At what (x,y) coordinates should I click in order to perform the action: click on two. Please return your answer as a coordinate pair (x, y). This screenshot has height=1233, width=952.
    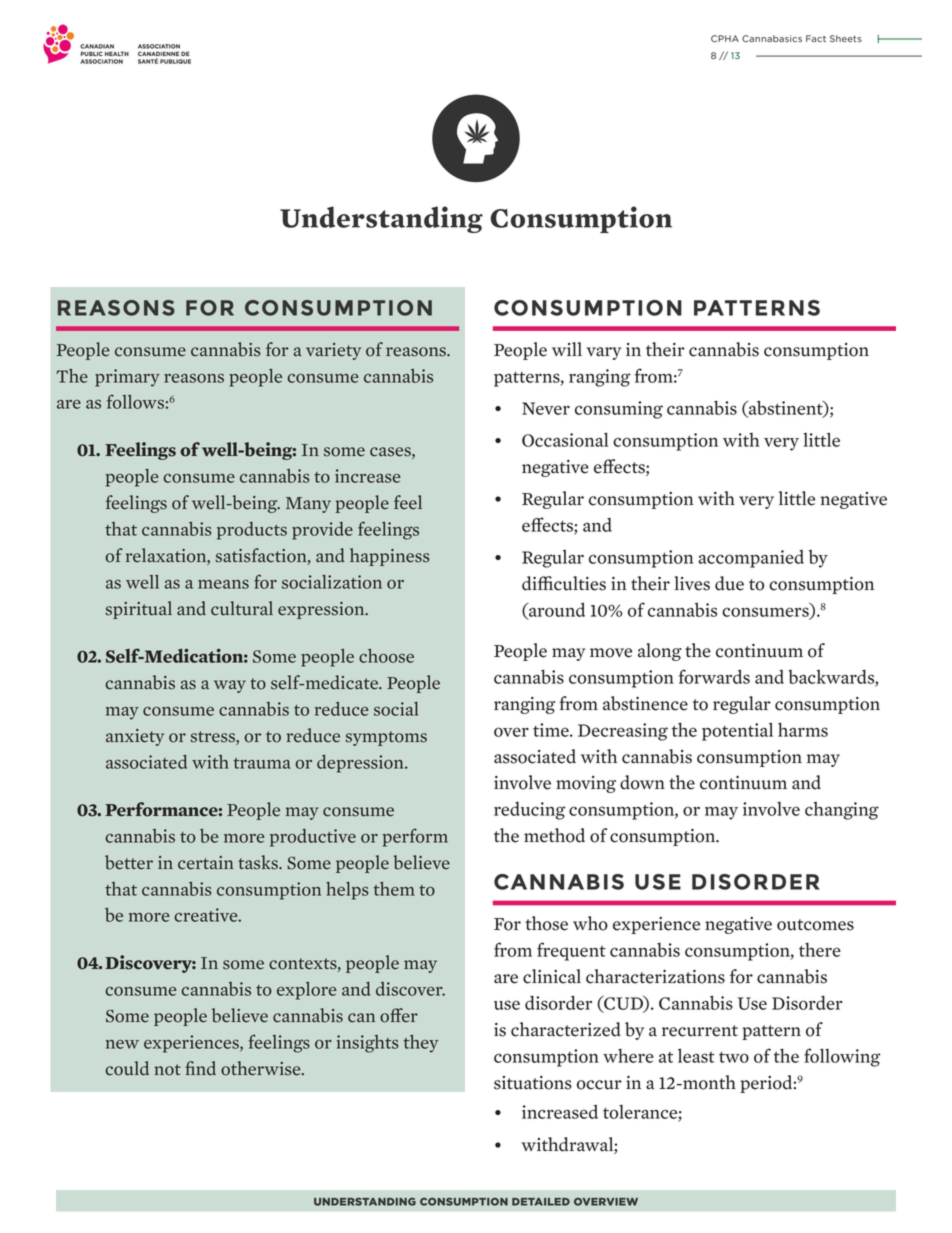
    Looking at the image, I should click on (734, 1057).
